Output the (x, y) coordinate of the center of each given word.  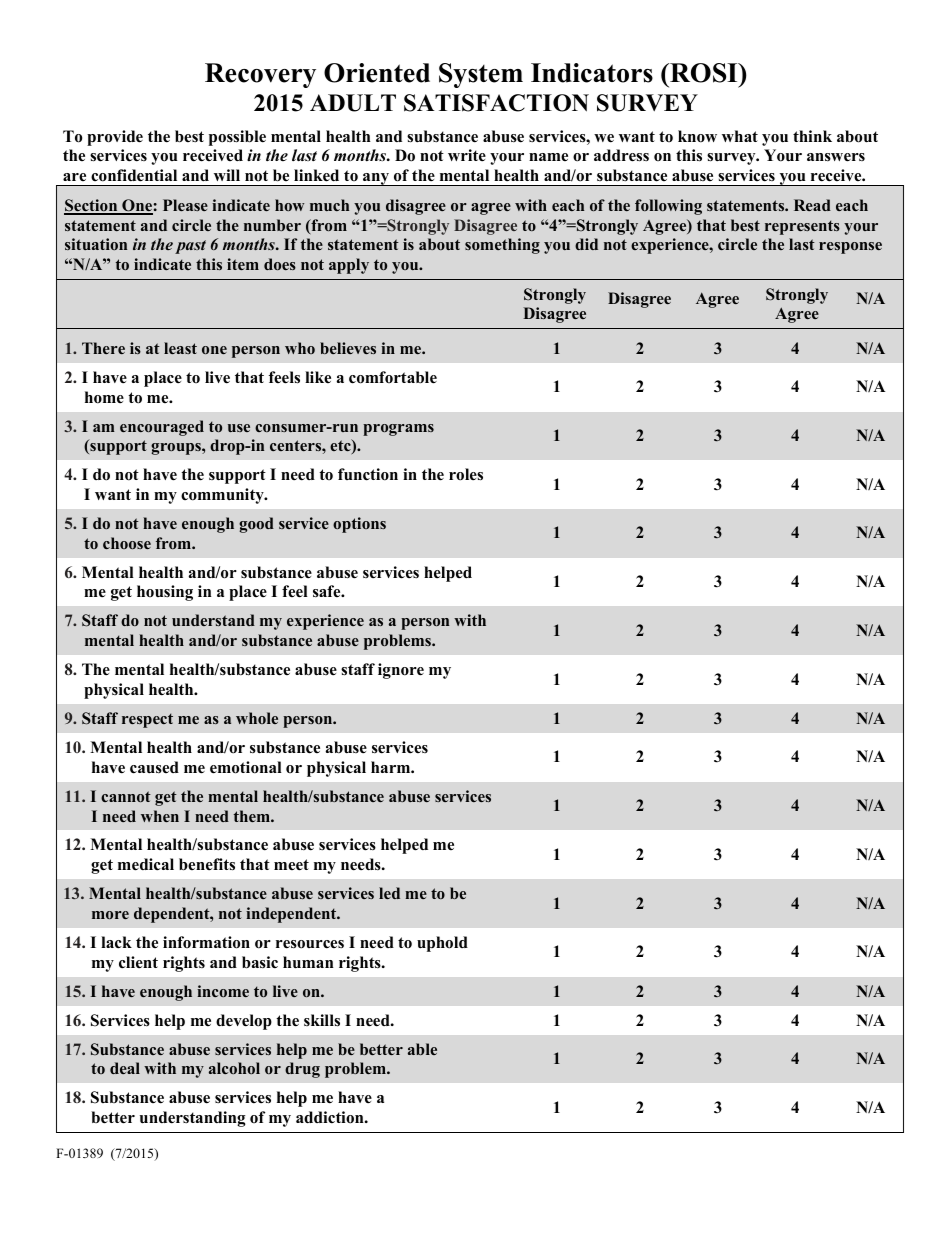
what (740, 136)
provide (115, 138)
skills (322, 1020)
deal (125, 1068)
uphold (442, 944)
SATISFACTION (496, 103)
